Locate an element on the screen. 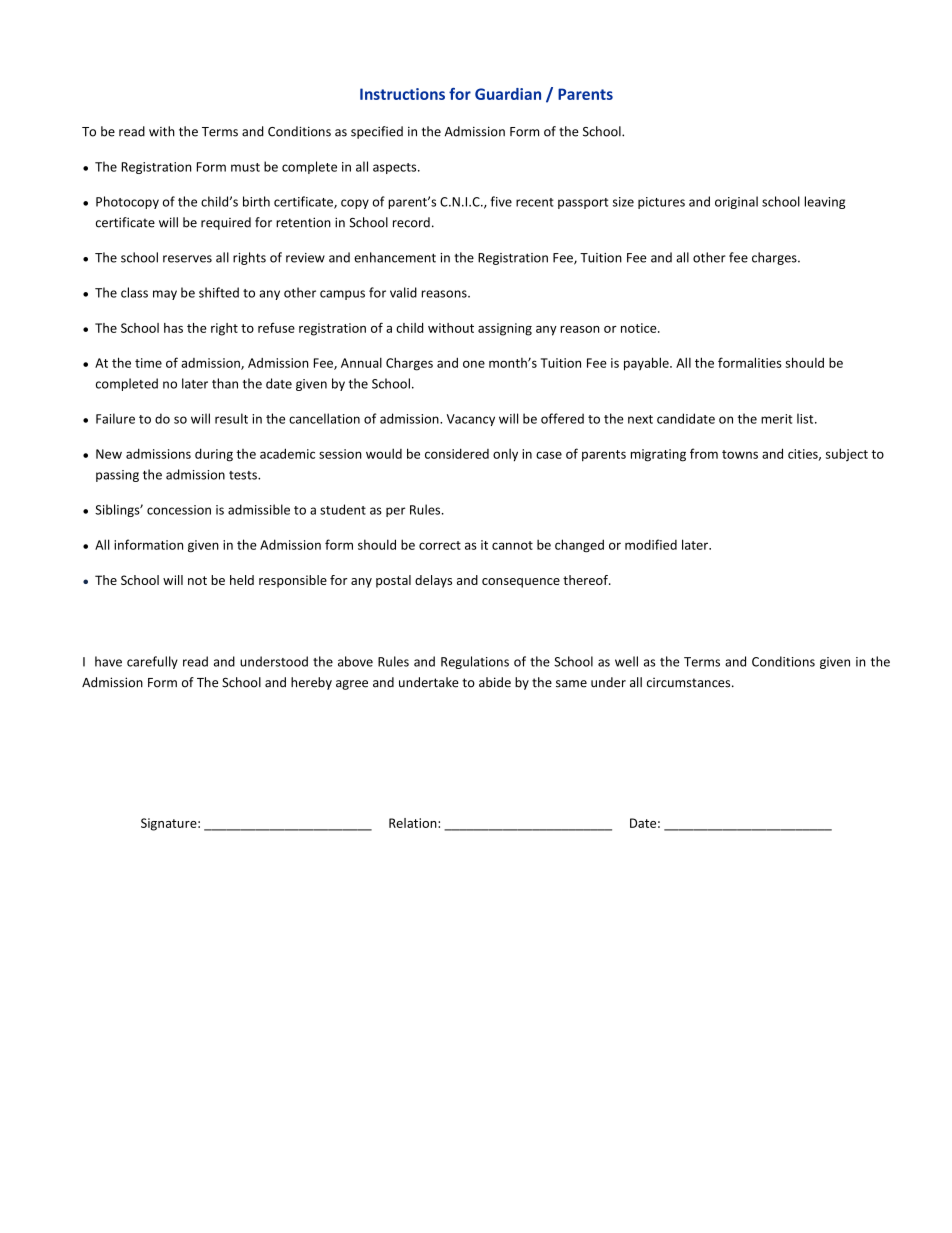  one is located at coordinates (474, 364).
